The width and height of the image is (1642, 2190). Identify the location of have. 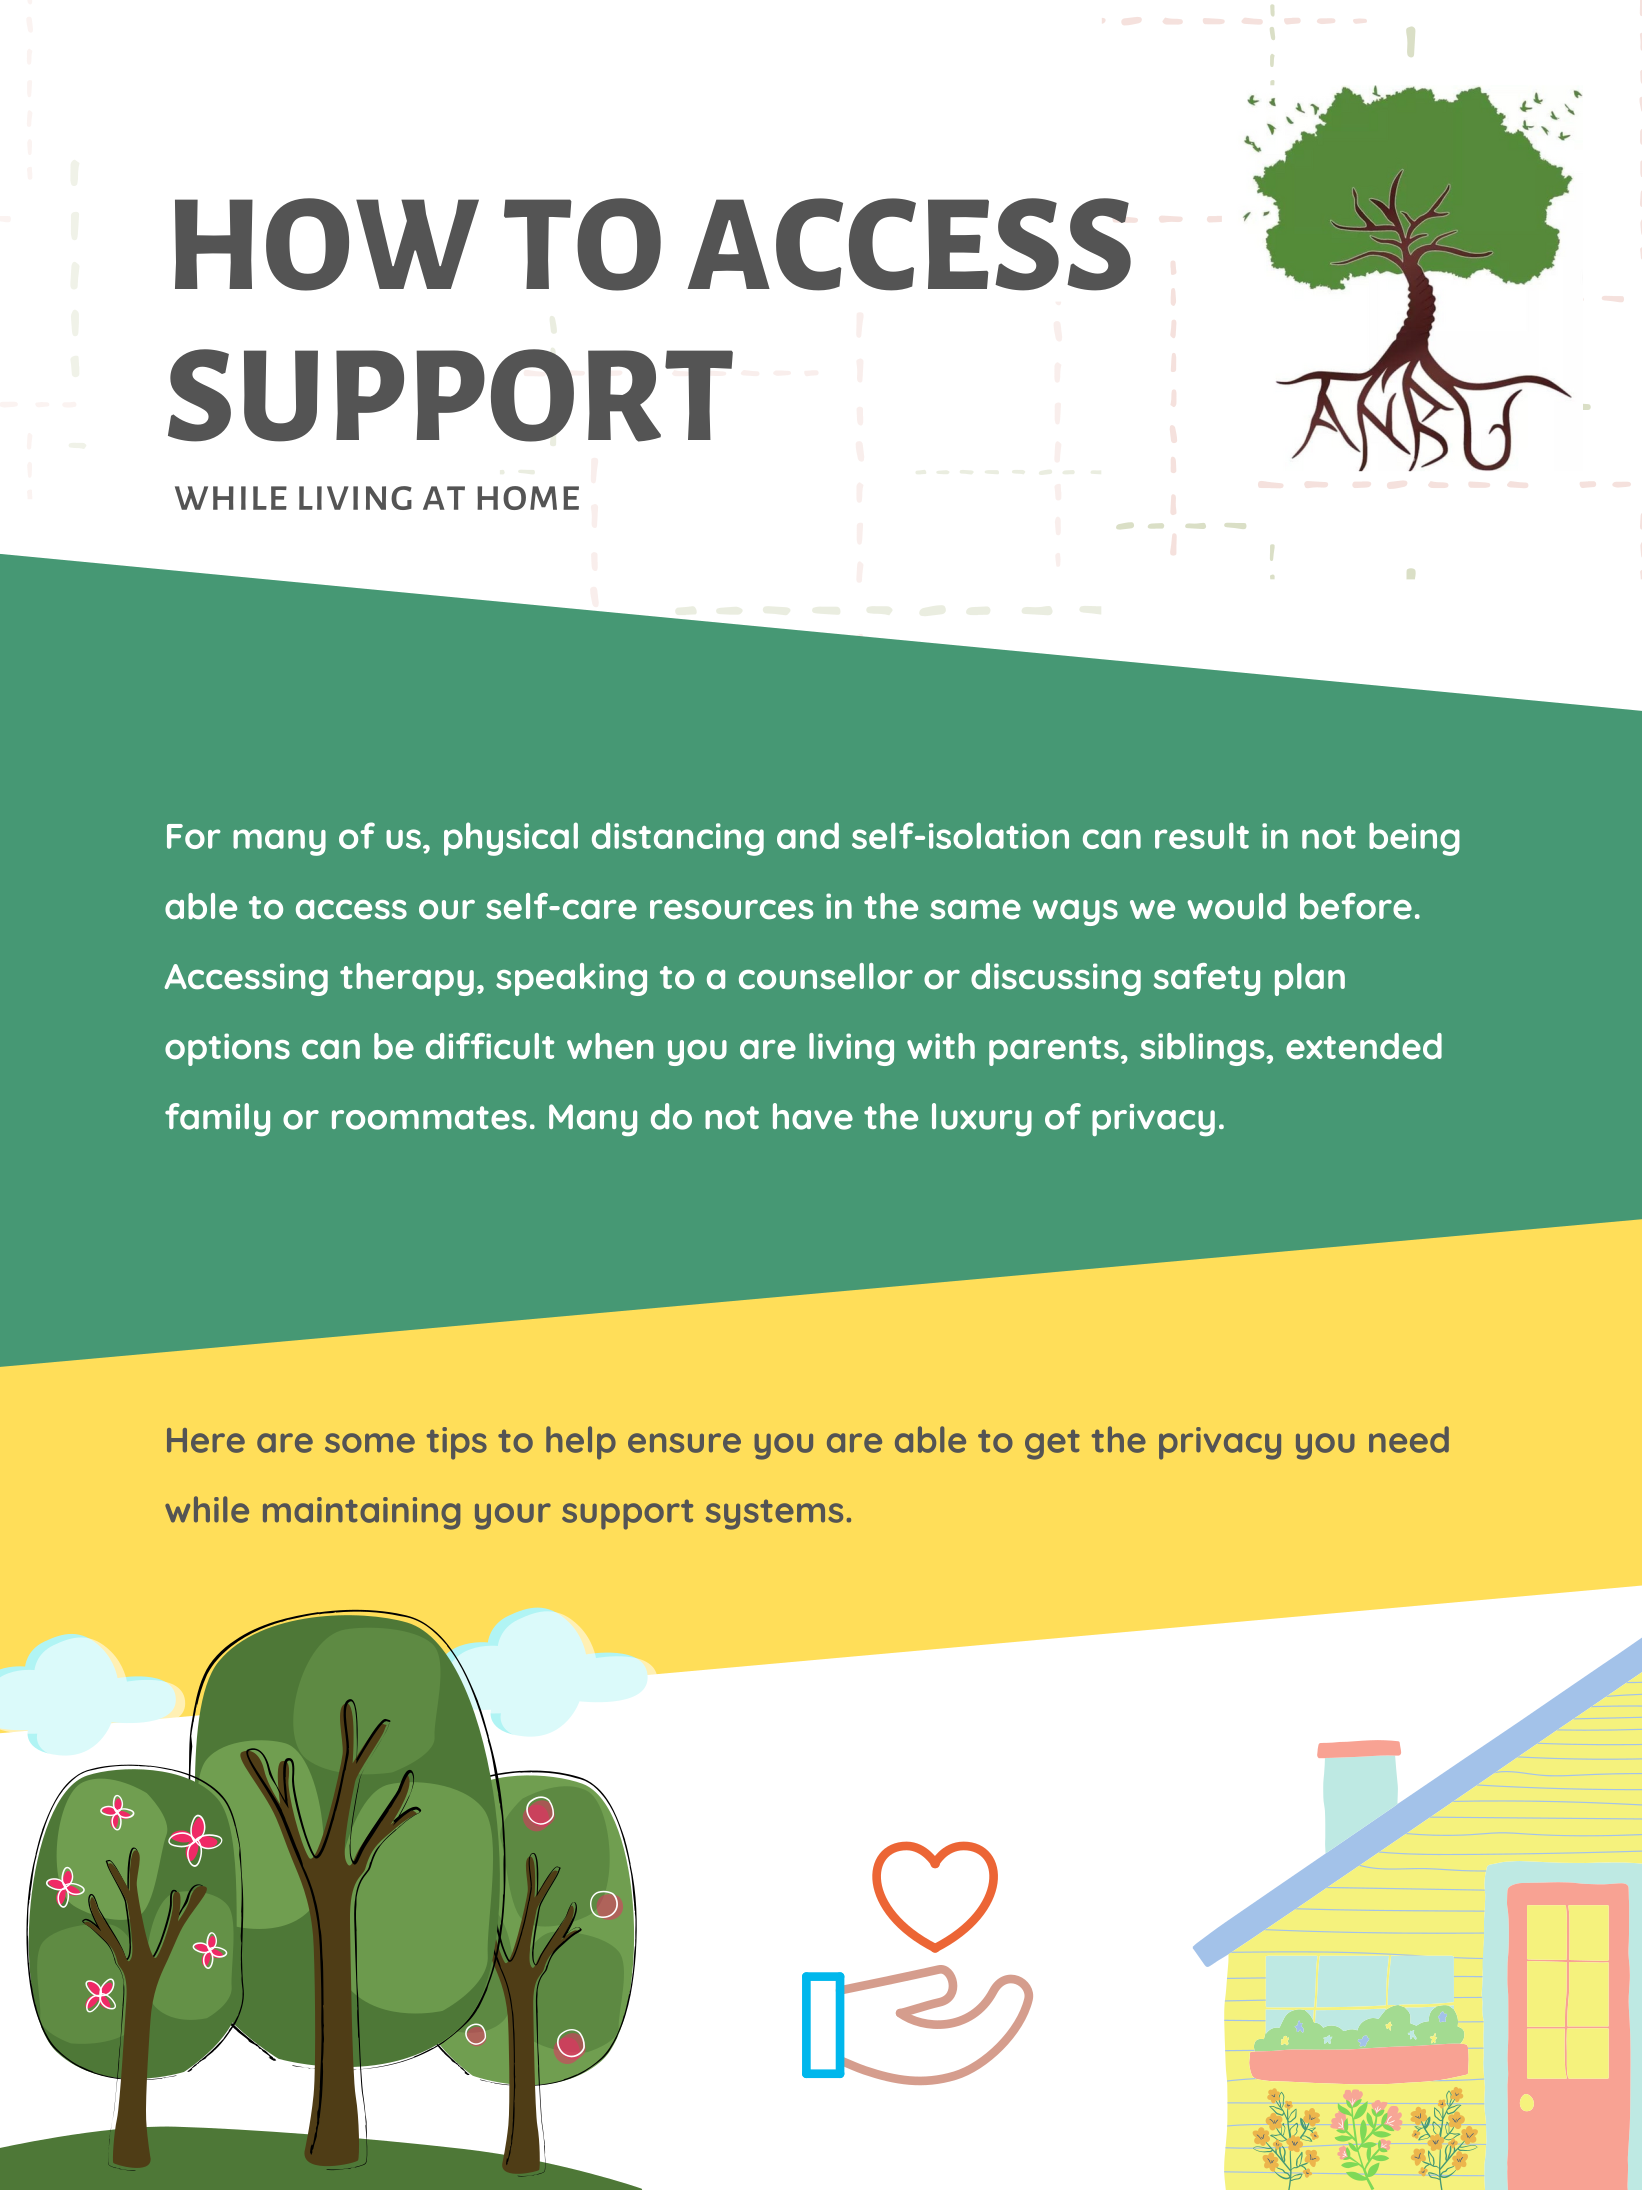
(813, 1116).
